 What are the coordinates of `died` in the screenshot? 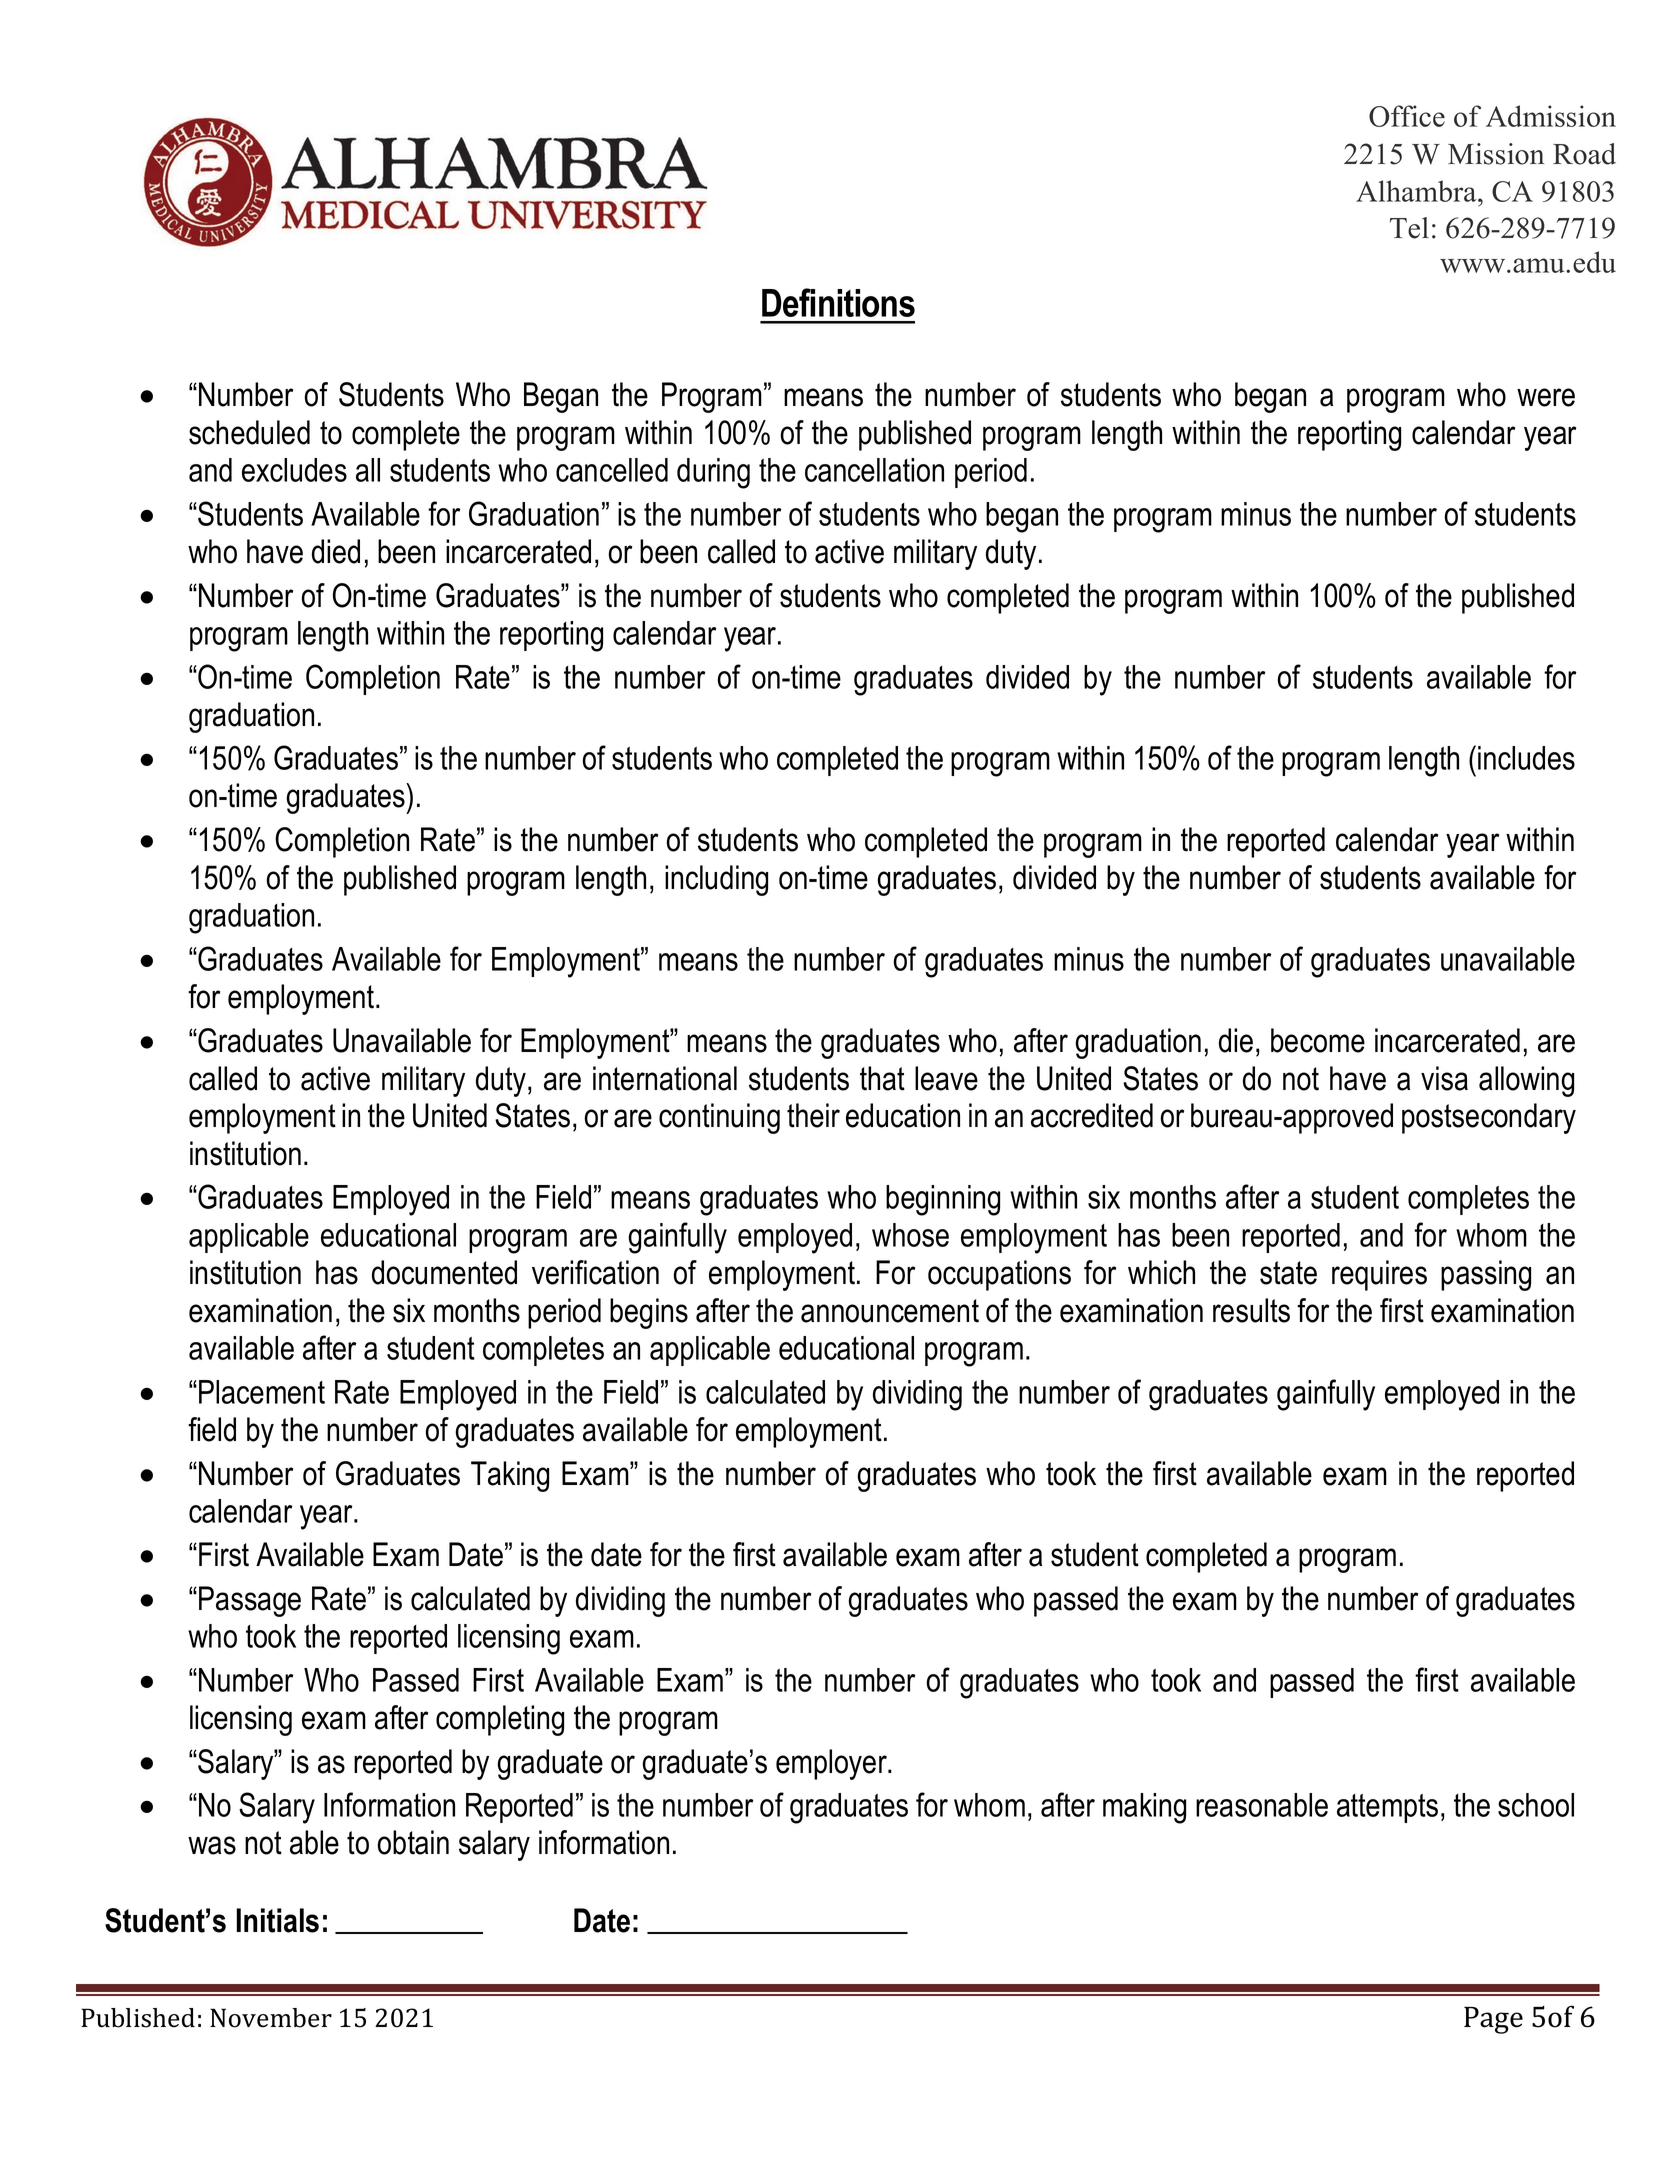 It's located at (336, 551).
